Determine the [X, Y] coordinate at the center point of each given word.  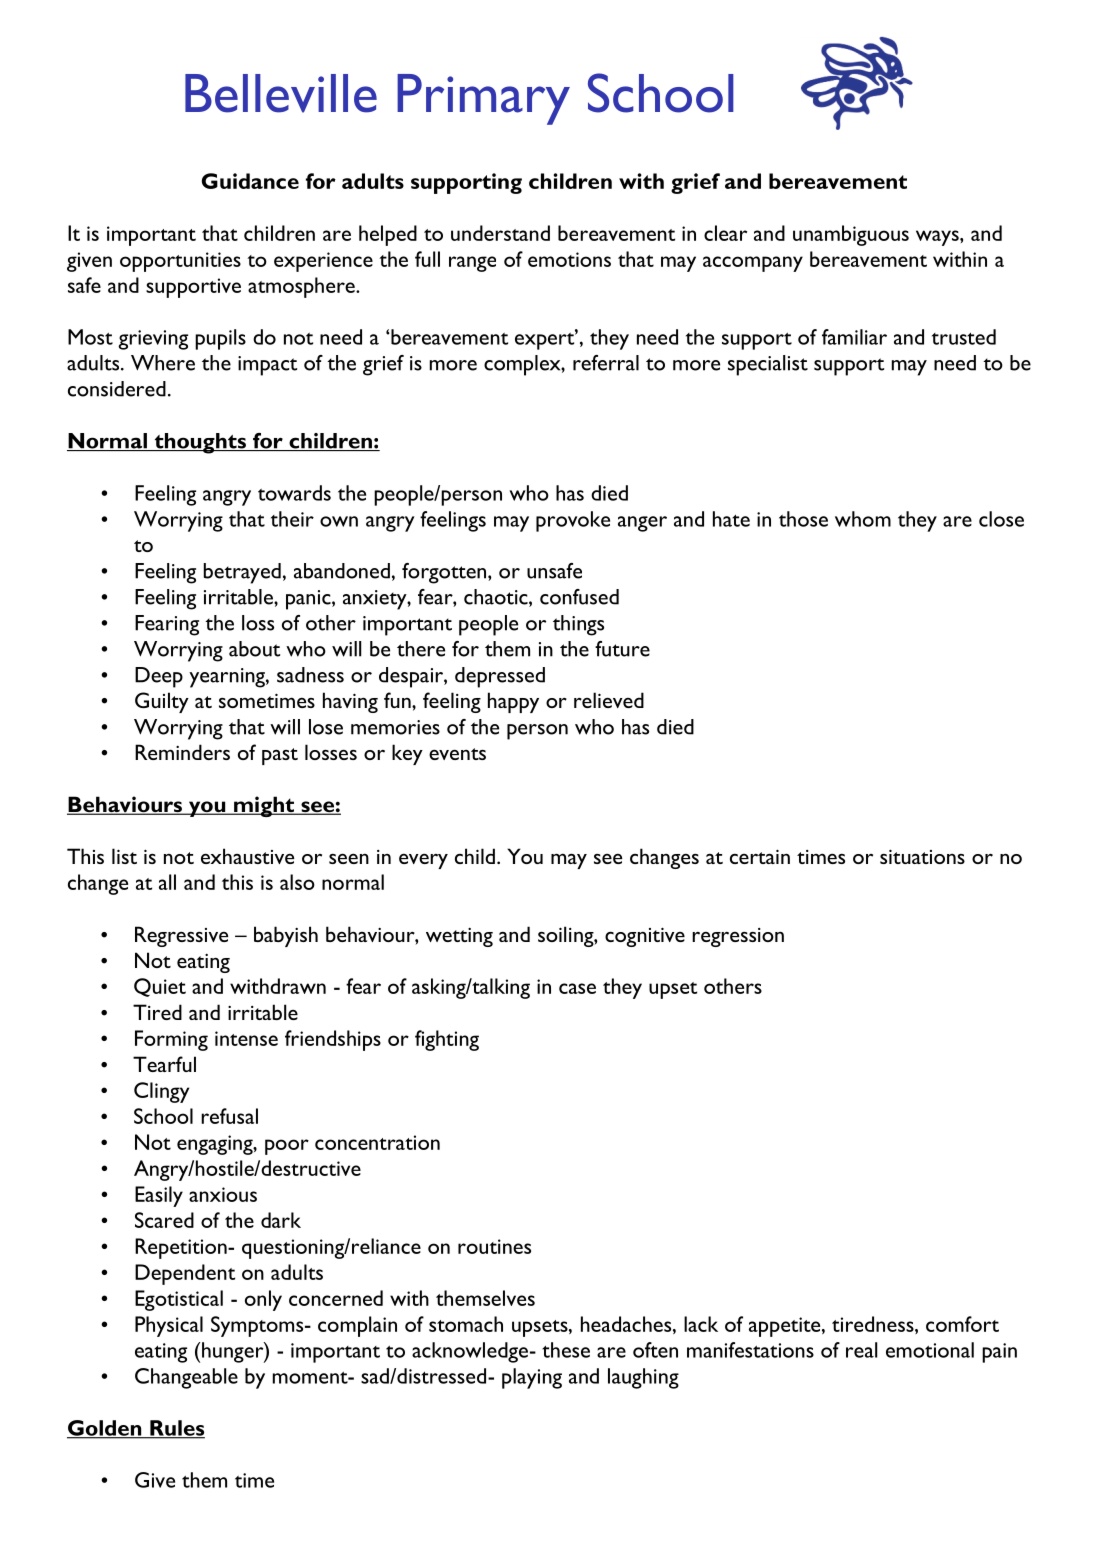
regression [738, 937]
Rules [176, 1429]
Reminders [182, 752]
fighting [447, 1040]
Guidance [250, 181]
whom [863, 519]
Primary [483, 99]
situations [922, 856]
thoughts [200, 443]
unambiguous [851, 235]
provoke [573, 521]
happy [513, 702]
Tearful [164, 1064]
